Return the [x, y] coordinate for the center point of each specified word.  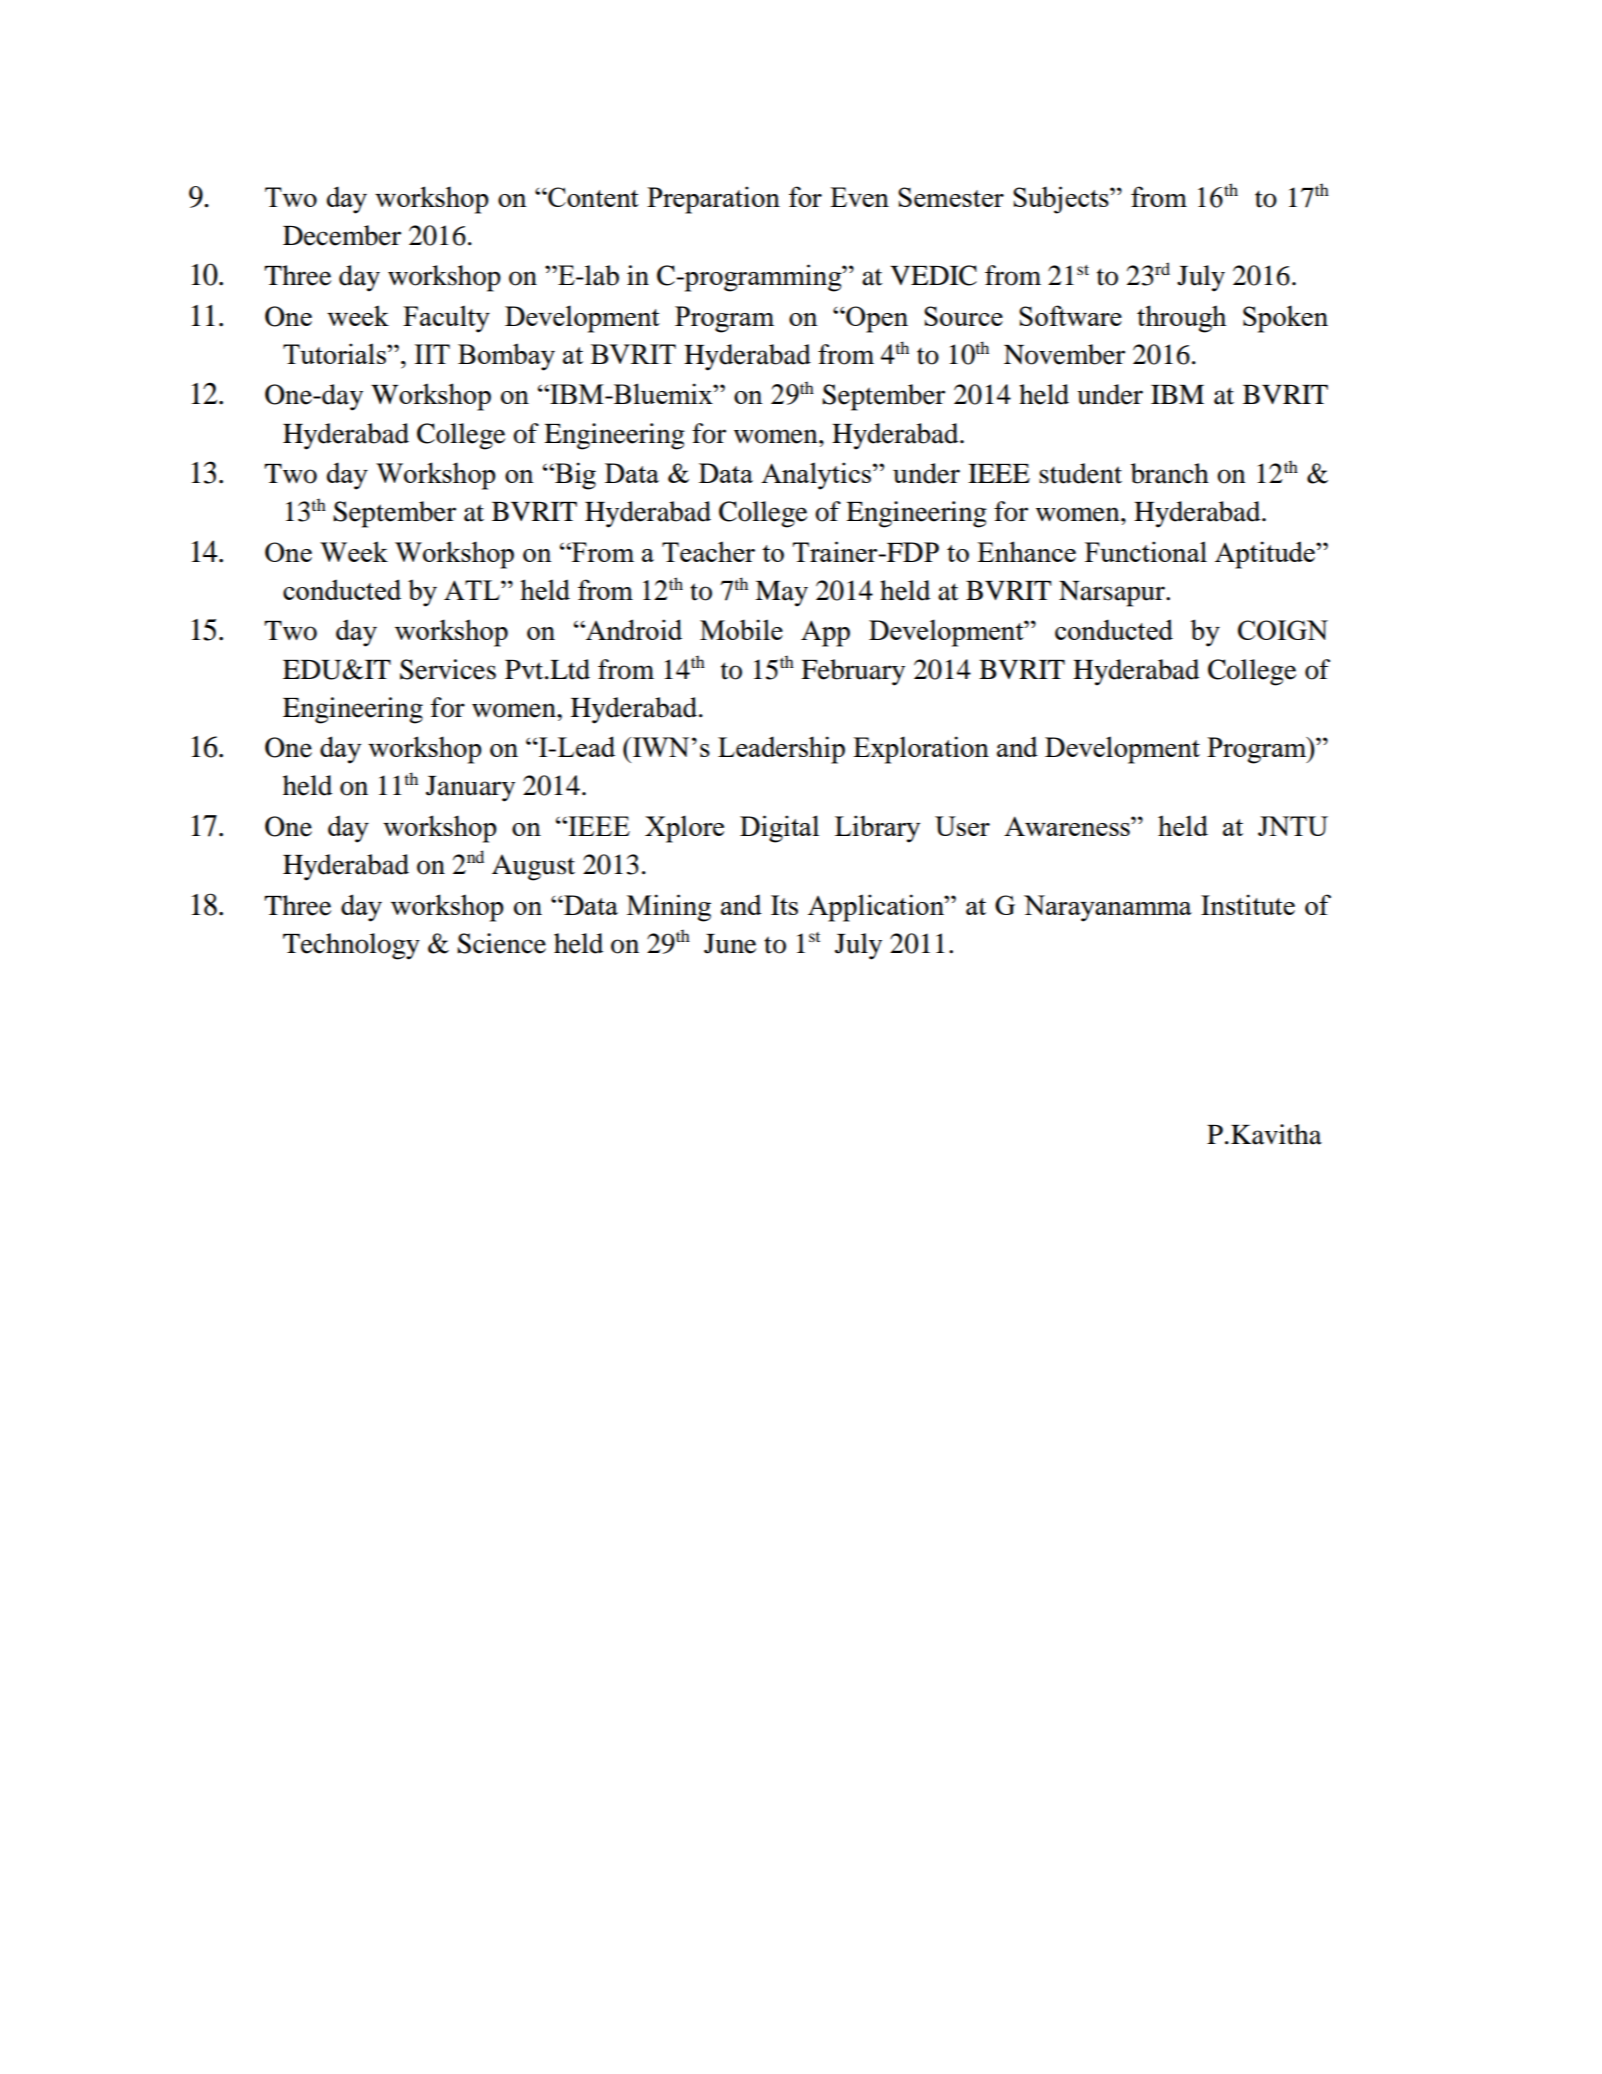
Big [574, 476]
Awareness [1068, 826]
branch [1170, 473]
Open [876, 319]
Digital [779, 829]
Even [859, 197]
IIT [432, 354]
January [470, 789]
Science [501, 943]
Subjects [1062, 200]
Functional [1146, 551]
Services [448, 669]
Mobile [741, 629]
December [342, 235]
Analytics [817, 476]
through [1182, 319]
